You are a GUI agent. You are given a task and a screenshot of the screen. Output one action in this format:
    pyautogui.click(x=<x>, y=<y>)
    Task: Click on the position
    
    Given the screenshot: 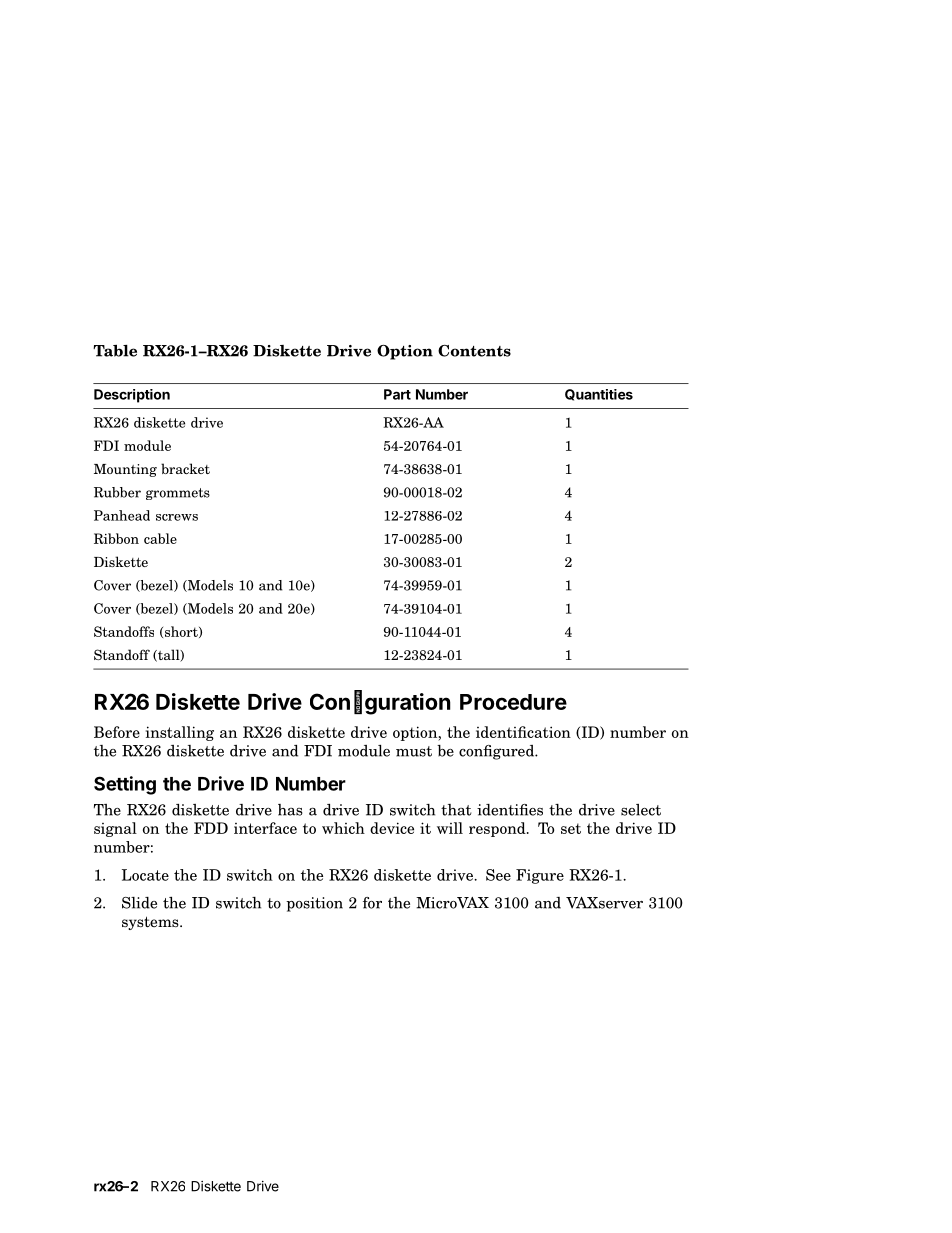 What is the action you would take?
    pyautogui.click(x=314, y=904)
